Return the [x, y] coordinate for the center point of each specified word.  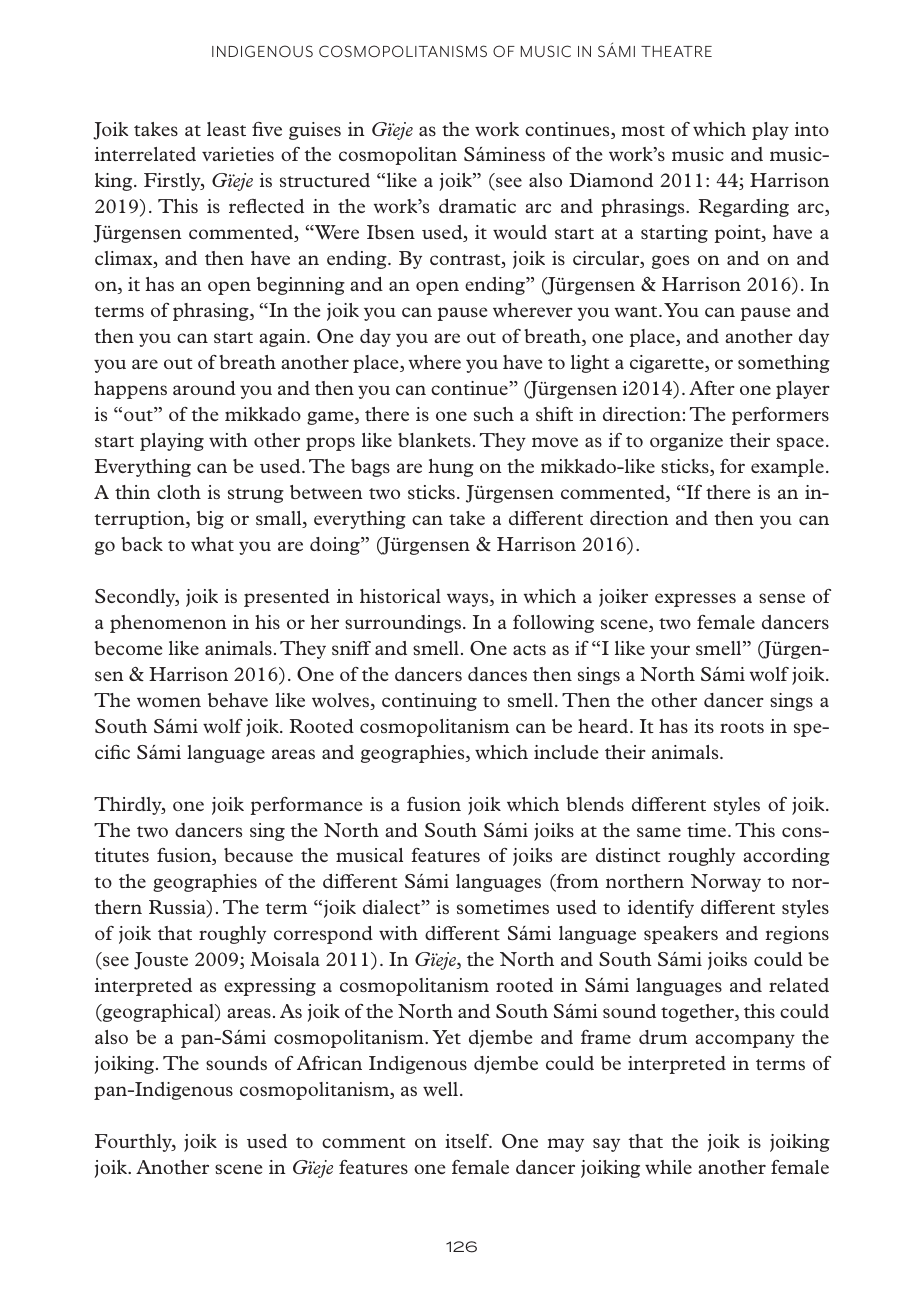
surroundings [404, 624]
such [494, 414]
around [204, 388]
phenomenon [168, 624]
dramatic [477, 206]
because [258, 855]
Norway [726, 883]
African [329, 1063]
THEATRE [676, 51]
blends [595, 804]
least [226, 129]
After [712, 388]
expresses [695, 600]
